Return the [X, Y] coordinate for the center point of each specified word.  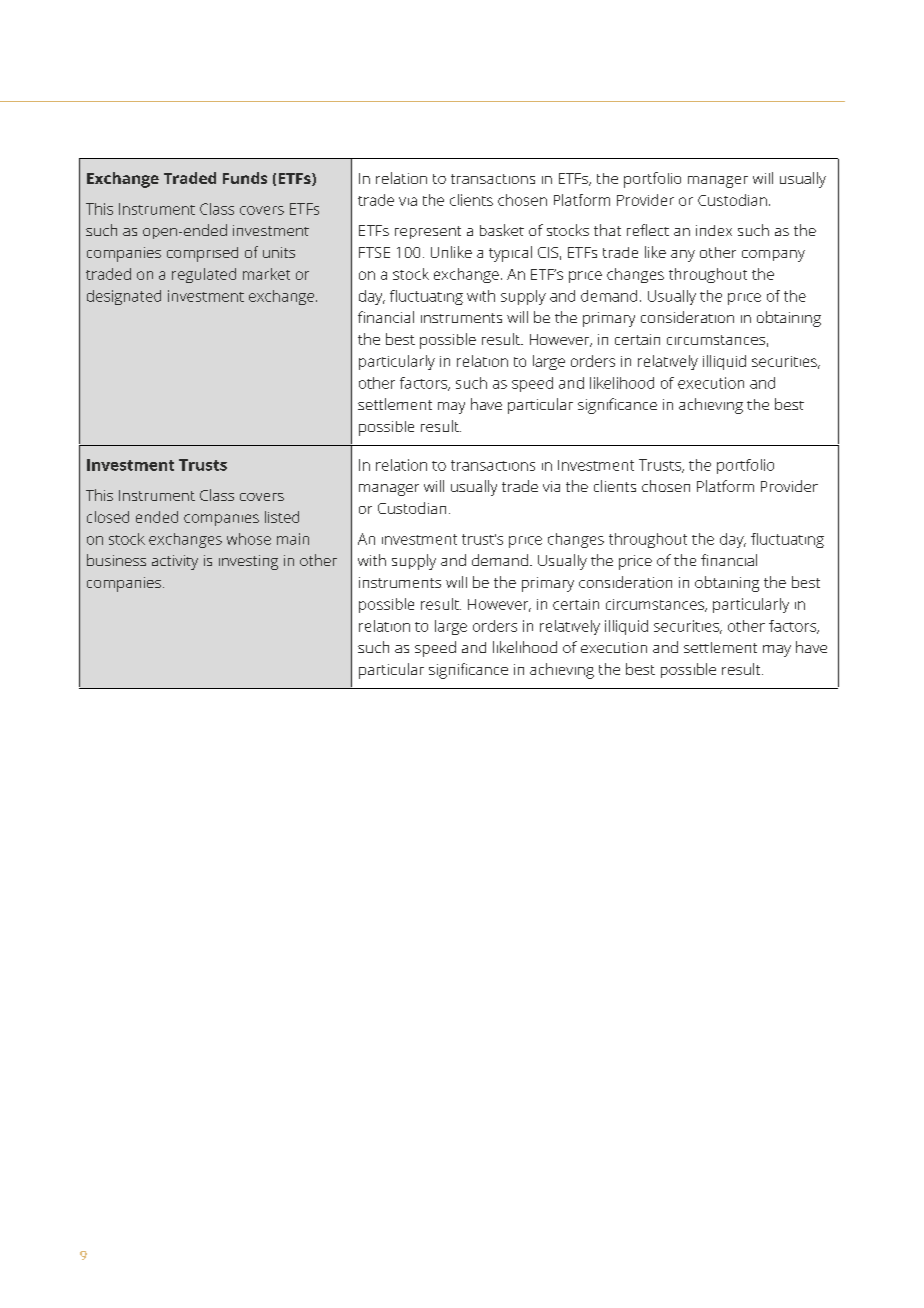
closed [108, 517]
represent [428, 232]
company [773, 256]
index [714, 230]
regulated [204, 275]
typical [510, 254]
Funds [245, 178]
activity [175, 562]
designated [124, 297]
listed [282, 517]
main [293, 539]
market [266, 274]
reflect [648, 230]
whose [249, 539]
